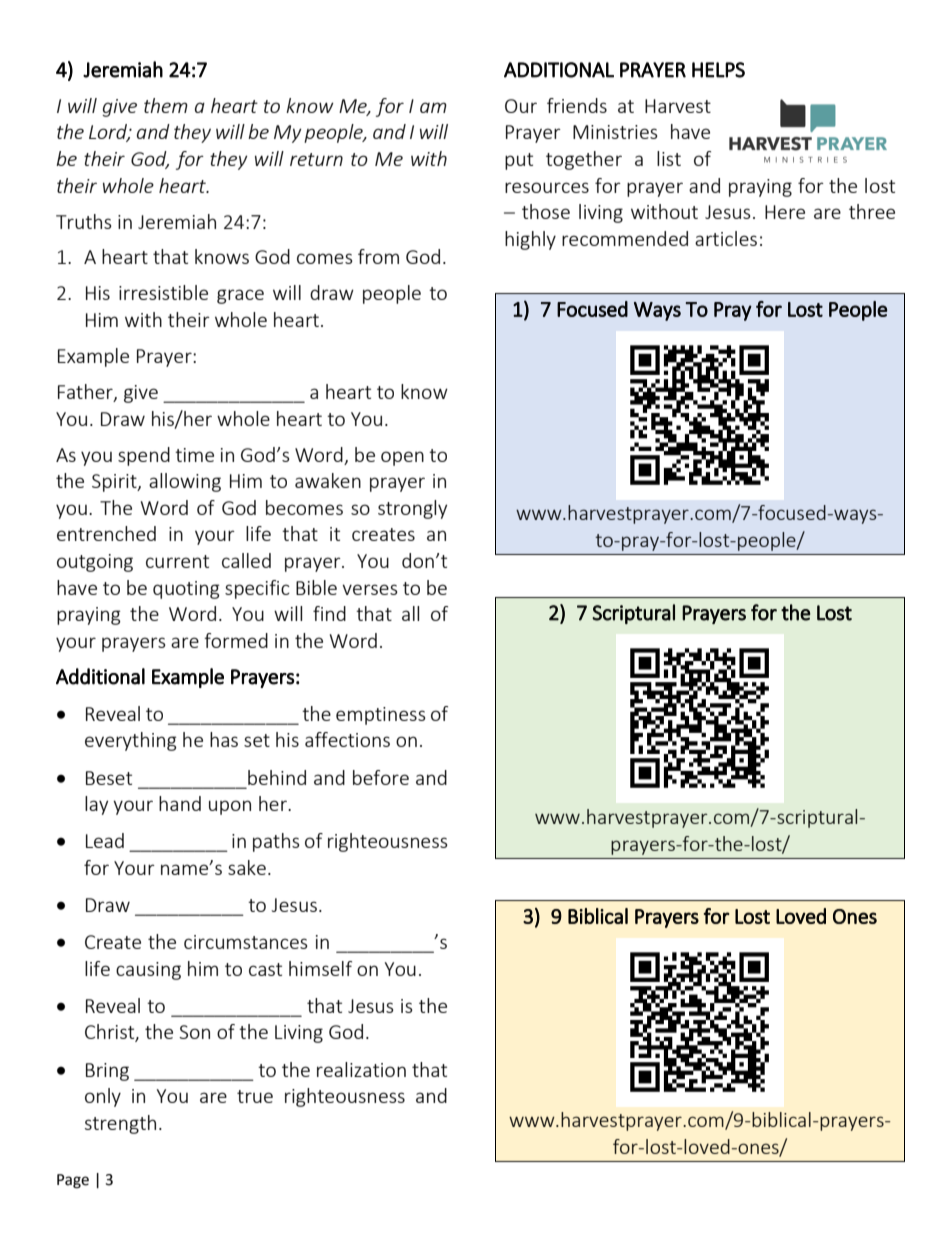 Image resolution: width=952 pixels, height=1233 pixels. Describe the element at coordinates (120, 1124) in the document. I see `strength` at that location.
